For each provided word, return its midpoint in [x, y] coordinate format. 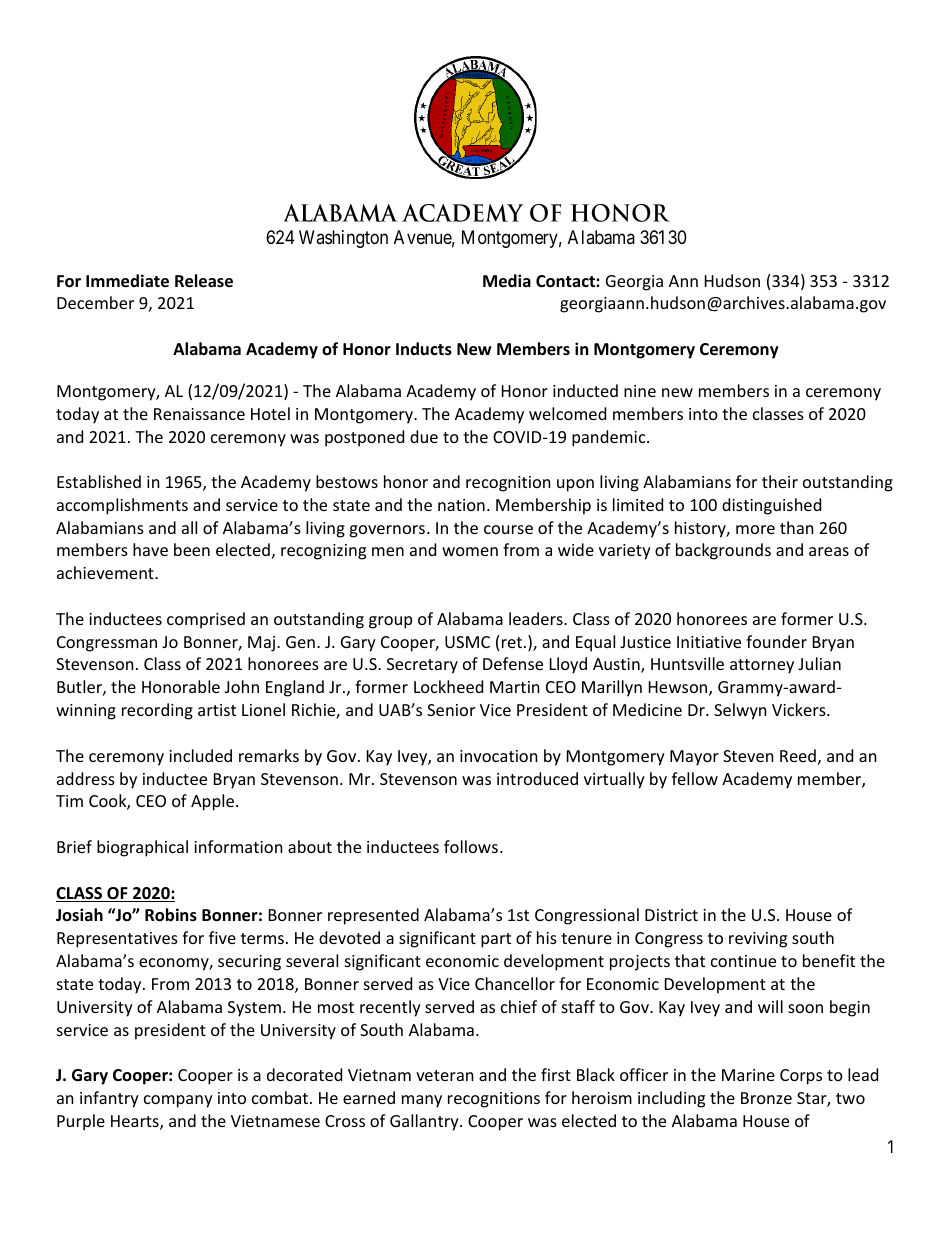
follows [471, 846]
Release [204, 281]
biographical [142, 848]
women [470, 551]
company [178, 1101]
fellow [695, 778]
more [755, 529]
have [150, 549]
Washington [343, 239]
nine [640, 391]
